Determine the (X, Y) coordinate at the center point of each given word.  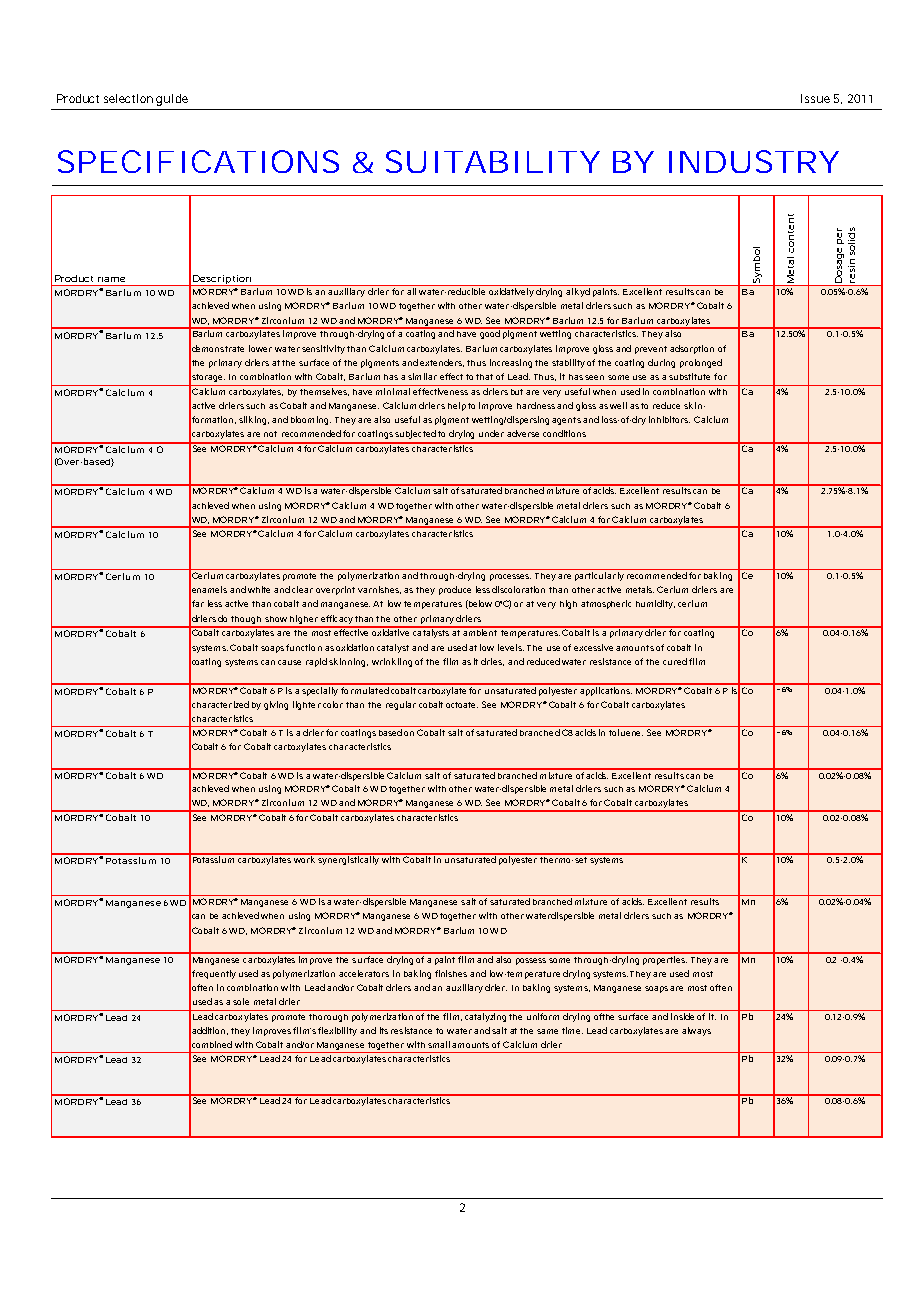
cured (675, 661)
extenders (442, 363)
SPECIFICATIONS (198, 161)
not (270, 434)
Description (222, 280)
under (491, 433)
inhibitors (669, 419)
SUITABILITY (492, 161)
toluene (626, 732)
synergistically (349, 859)
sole (241, 1001)
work (305, 858)
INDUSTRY (753, 161)
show (276, 619)
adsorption (692, 349)
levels (511, 647)
